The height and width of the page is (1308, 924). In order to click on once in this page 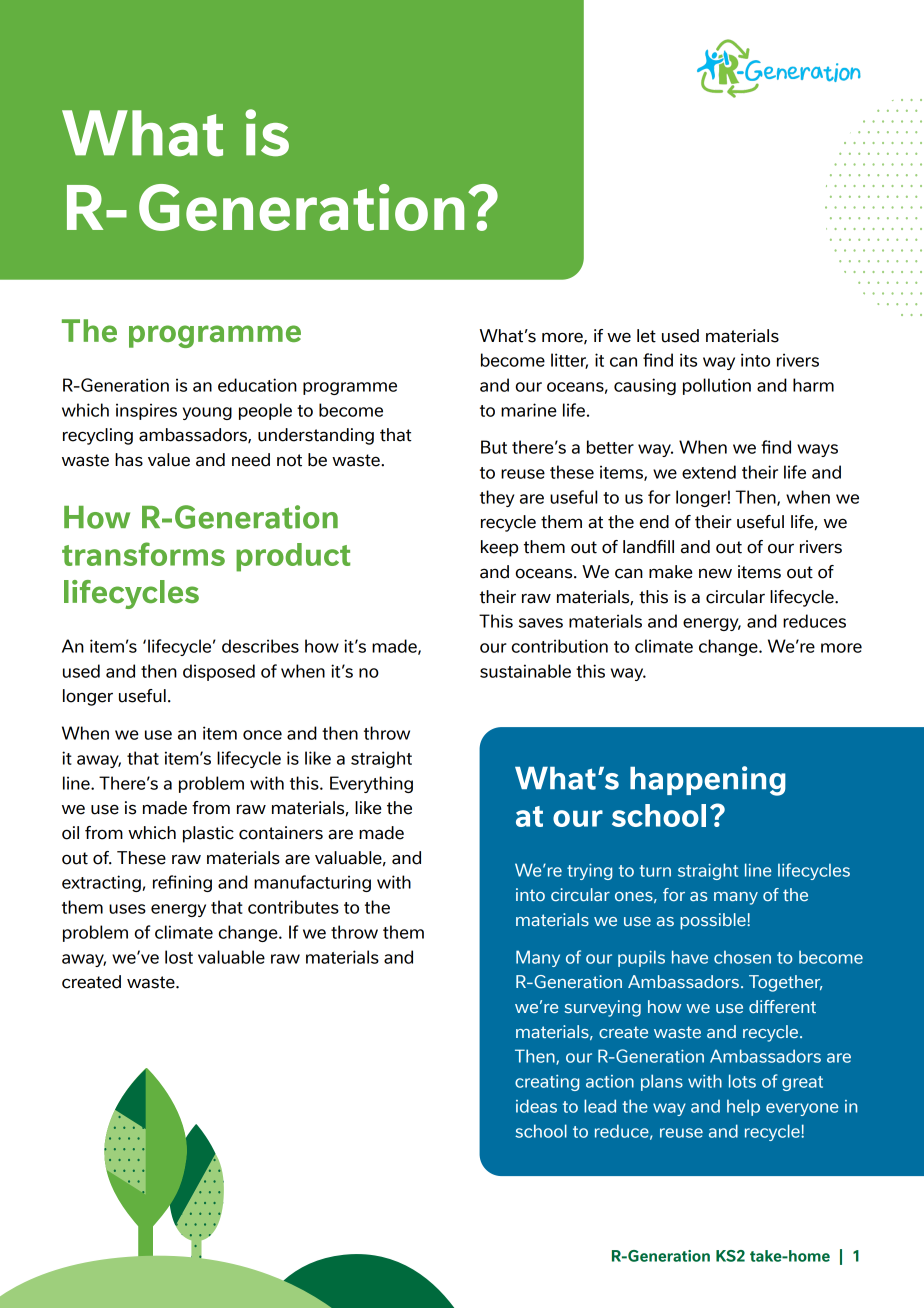, I will do `click(262, 735)`.
